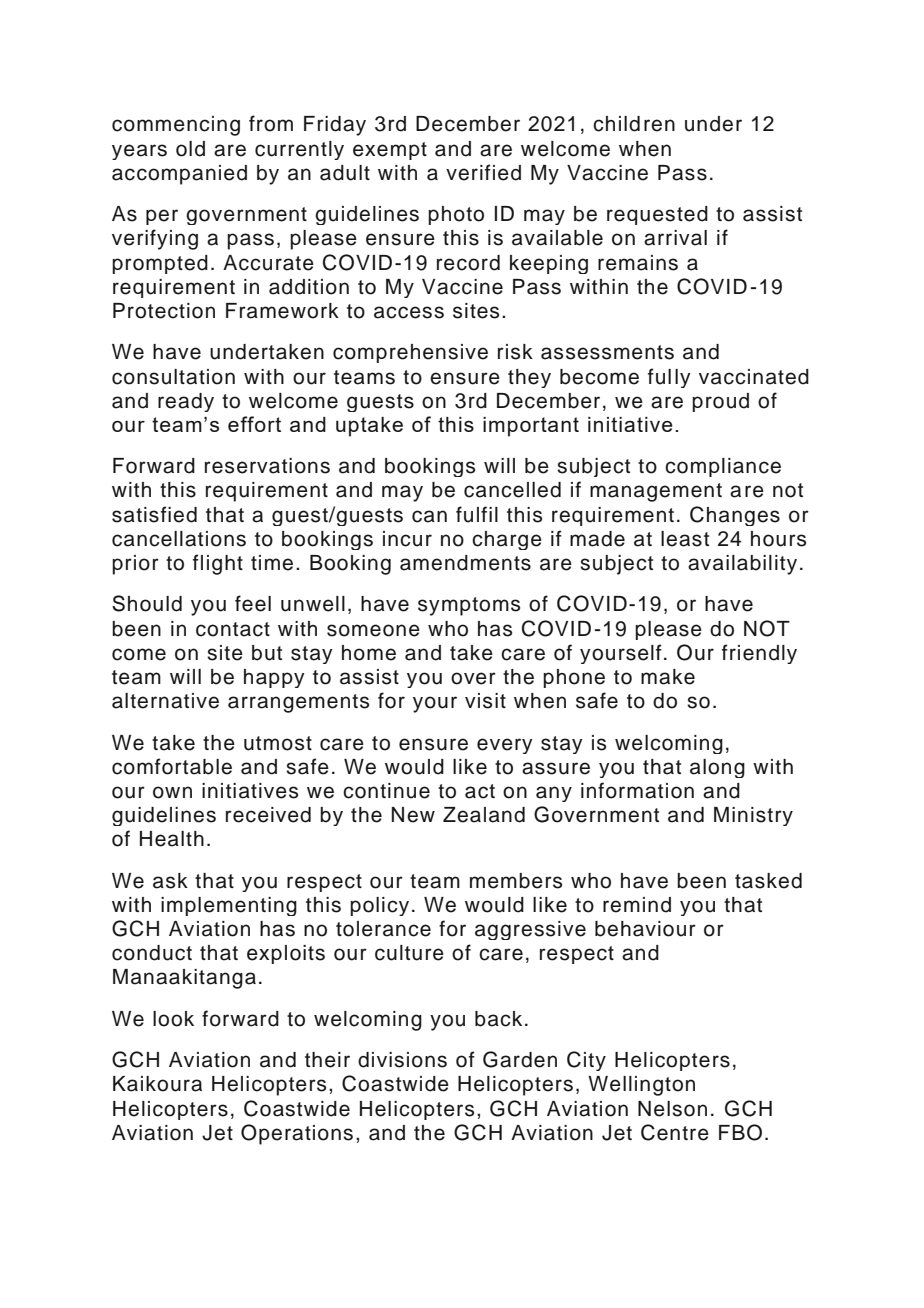  What do you see at coordinates (483, 172) in the screenshot?
I see `verified` at bounding box center [483, 172].
